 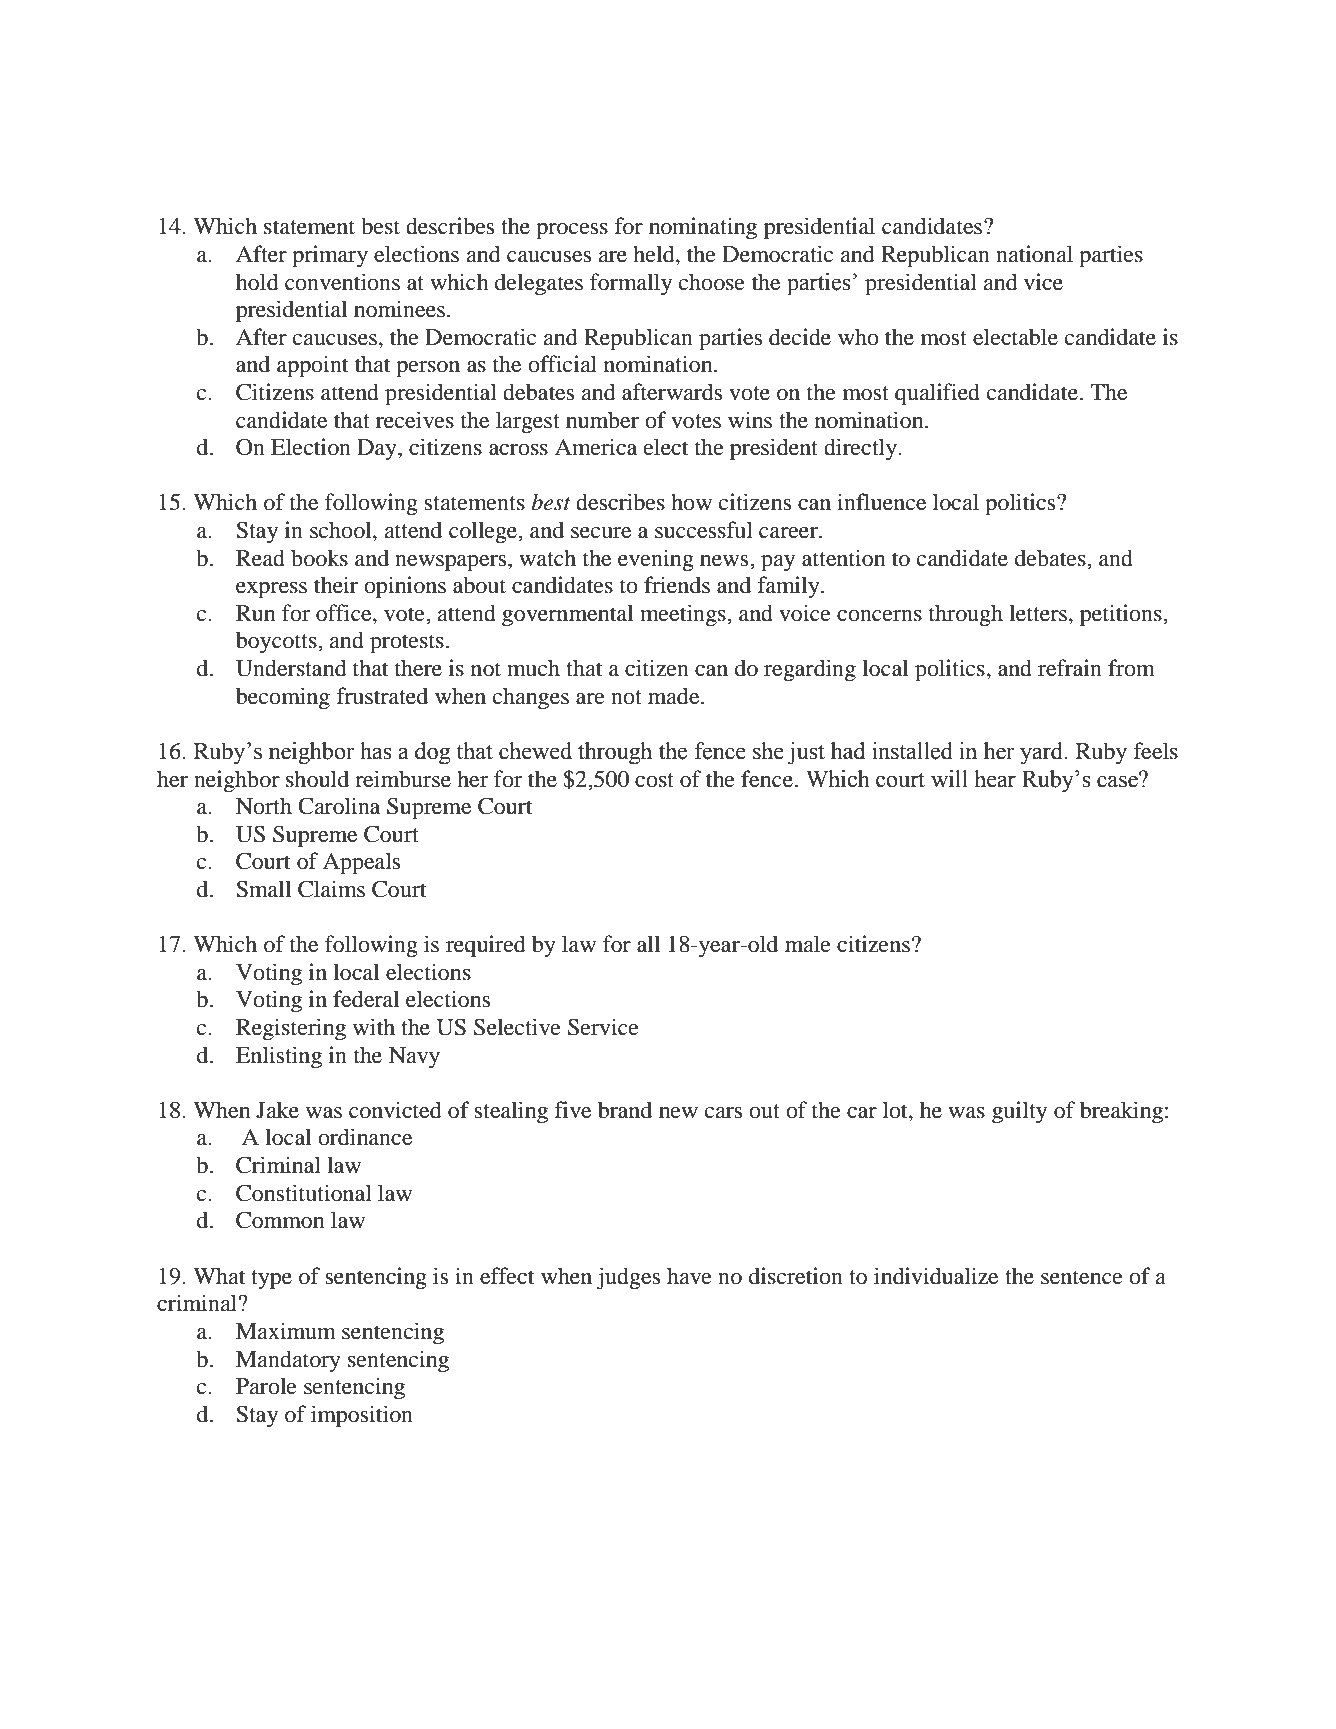 I want to click on yard, so click(x=1043, y=753).
